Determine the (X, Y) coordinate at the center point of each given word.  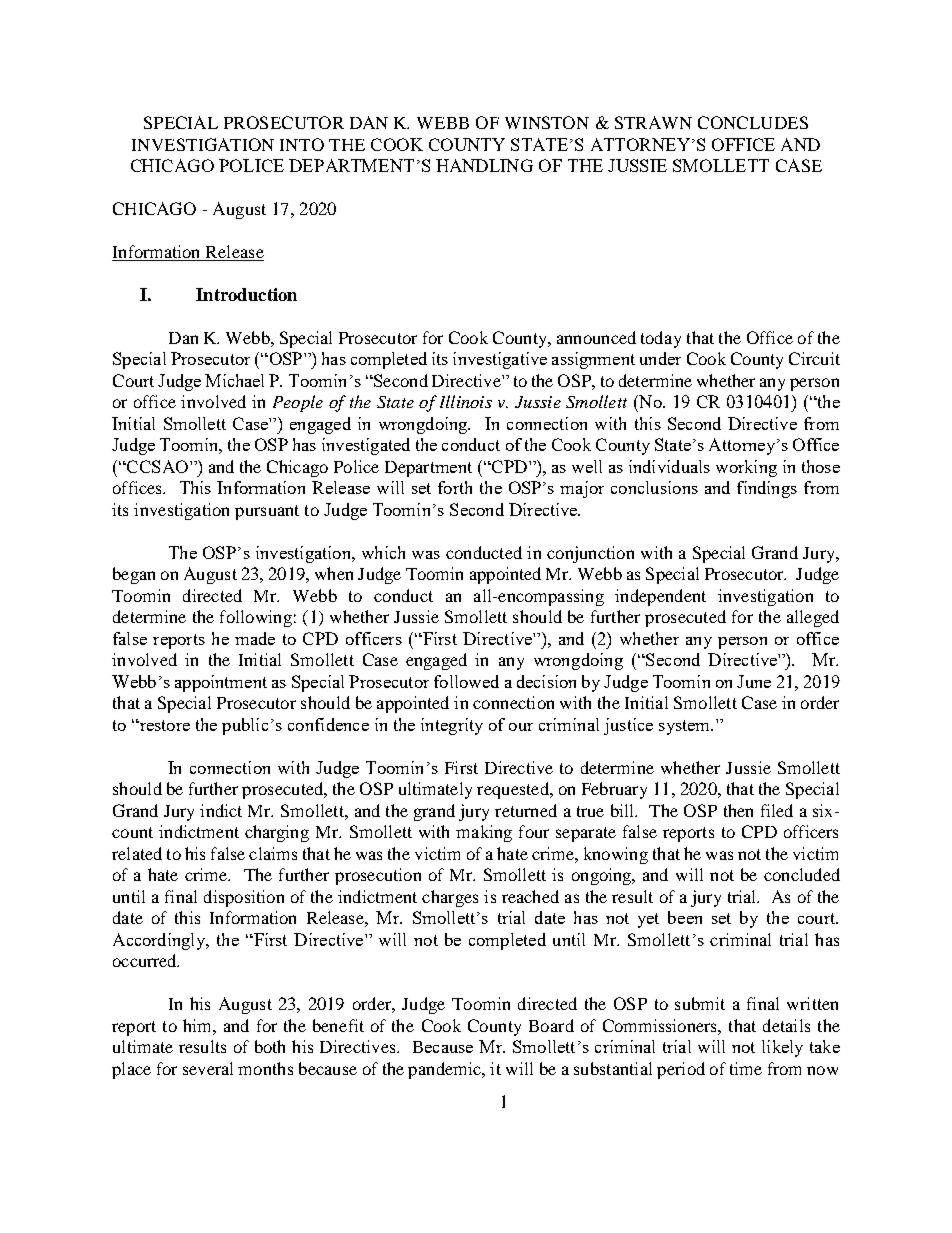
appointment (221, 683)
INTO (302, 144)
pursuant (267, 512)
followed (466, 681)
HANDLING (484, 165)
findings (767, 489)
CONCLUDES (753, 122)
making (484, 833)
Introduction (246, 294)
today (661, 339)
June (754, 681)
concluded (802, 874)
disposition (244, 898)
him (198, 1025)
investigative (500, 360)
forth (455, 487)
